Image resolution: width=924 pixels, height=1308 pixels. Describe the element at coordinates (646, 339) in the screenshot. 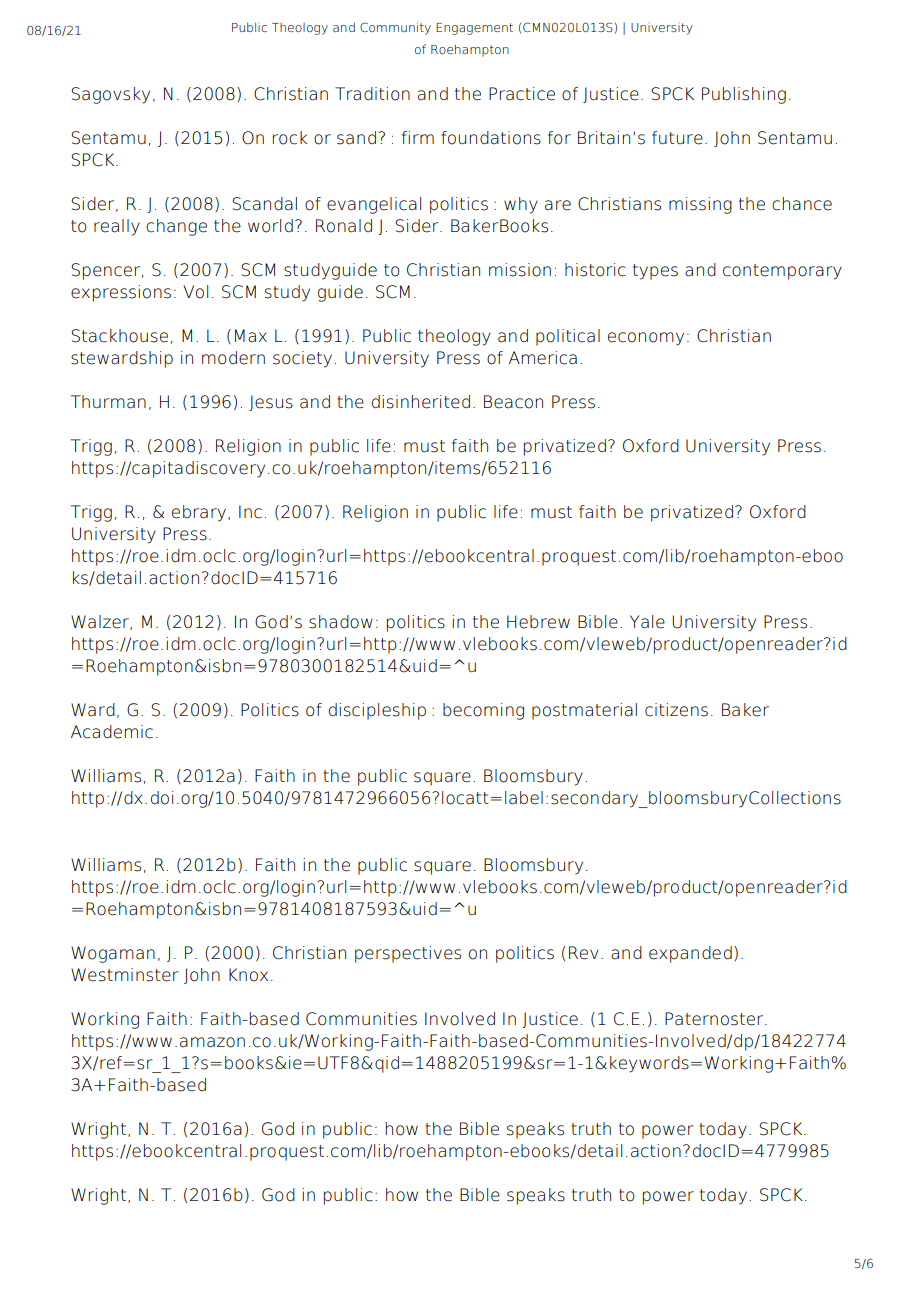

I see `economy` at that location.
